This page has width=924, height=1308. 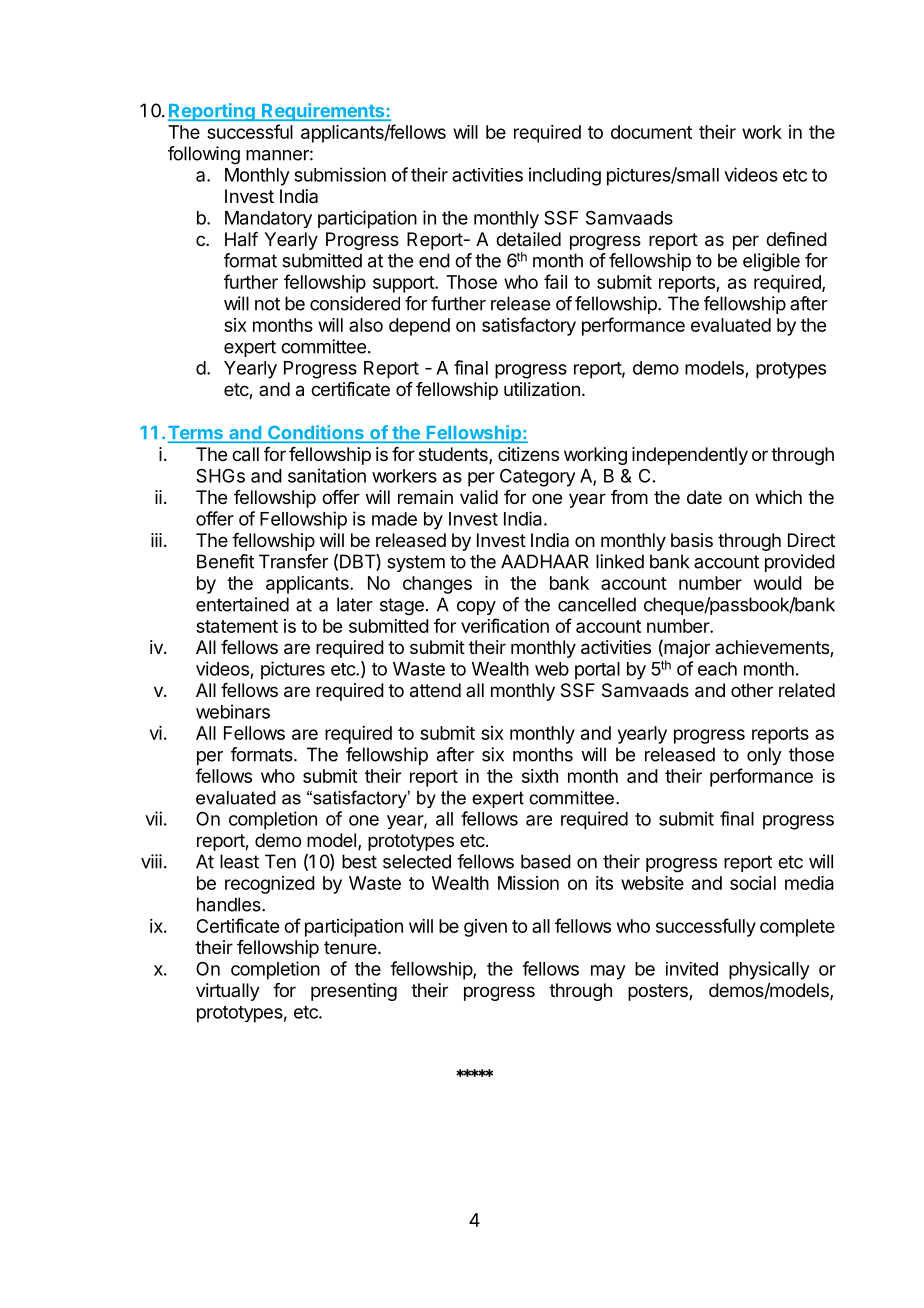 I want to click on given, so click(x=485, y=928).
